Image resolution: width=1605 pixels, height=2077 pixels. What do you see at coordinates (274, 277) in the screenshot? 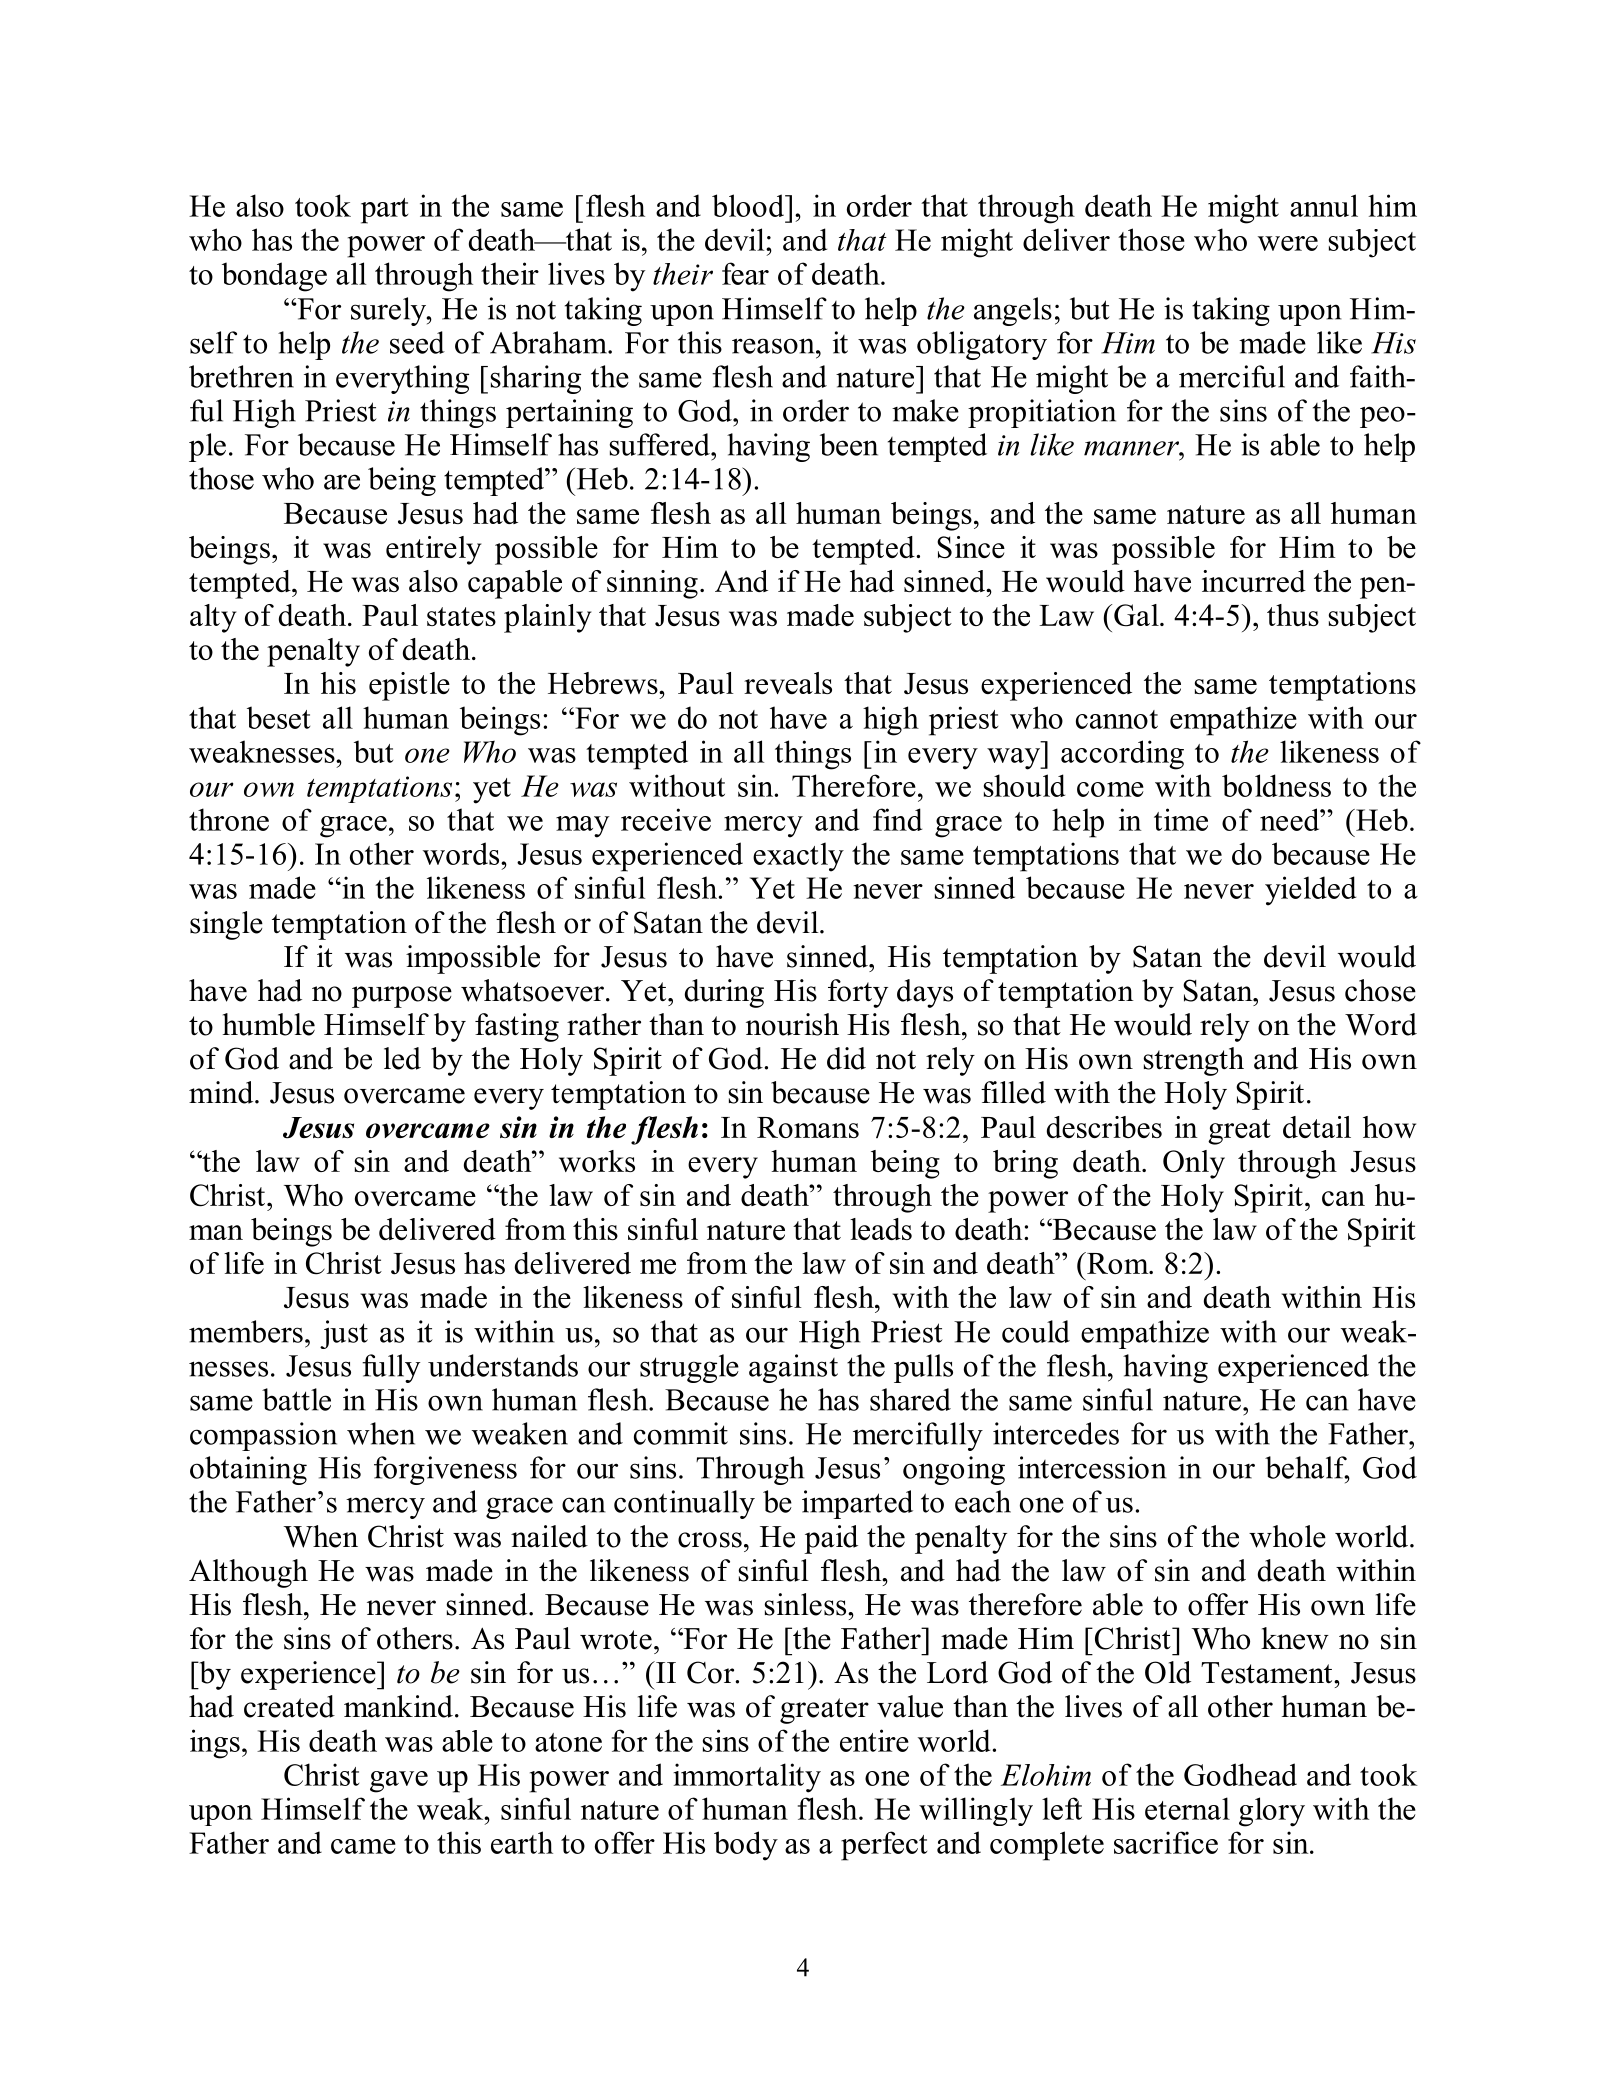
I see `bondage` at bounding box center [274, 277].
